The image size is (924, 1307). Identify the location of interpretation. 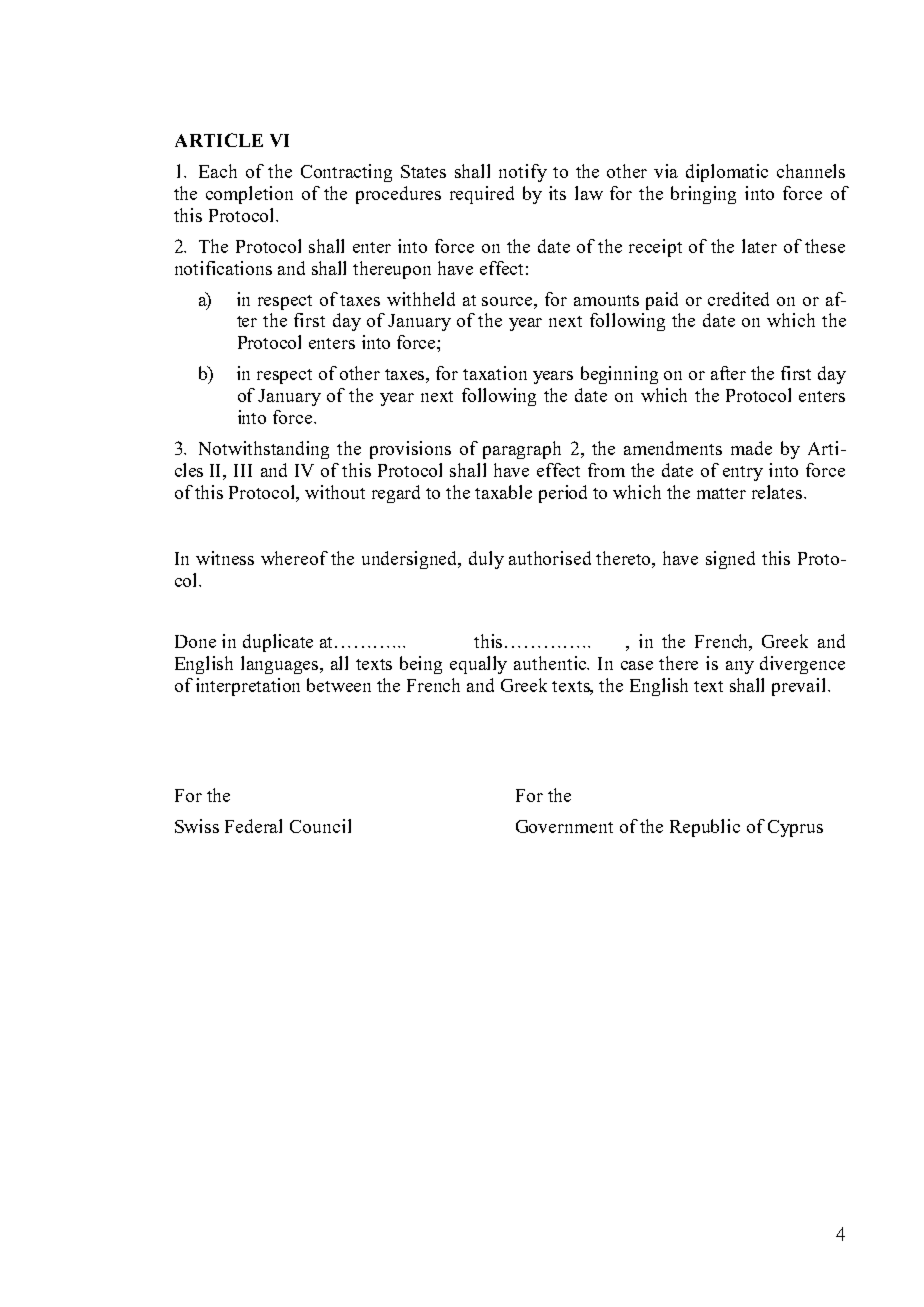
(248, 687).
